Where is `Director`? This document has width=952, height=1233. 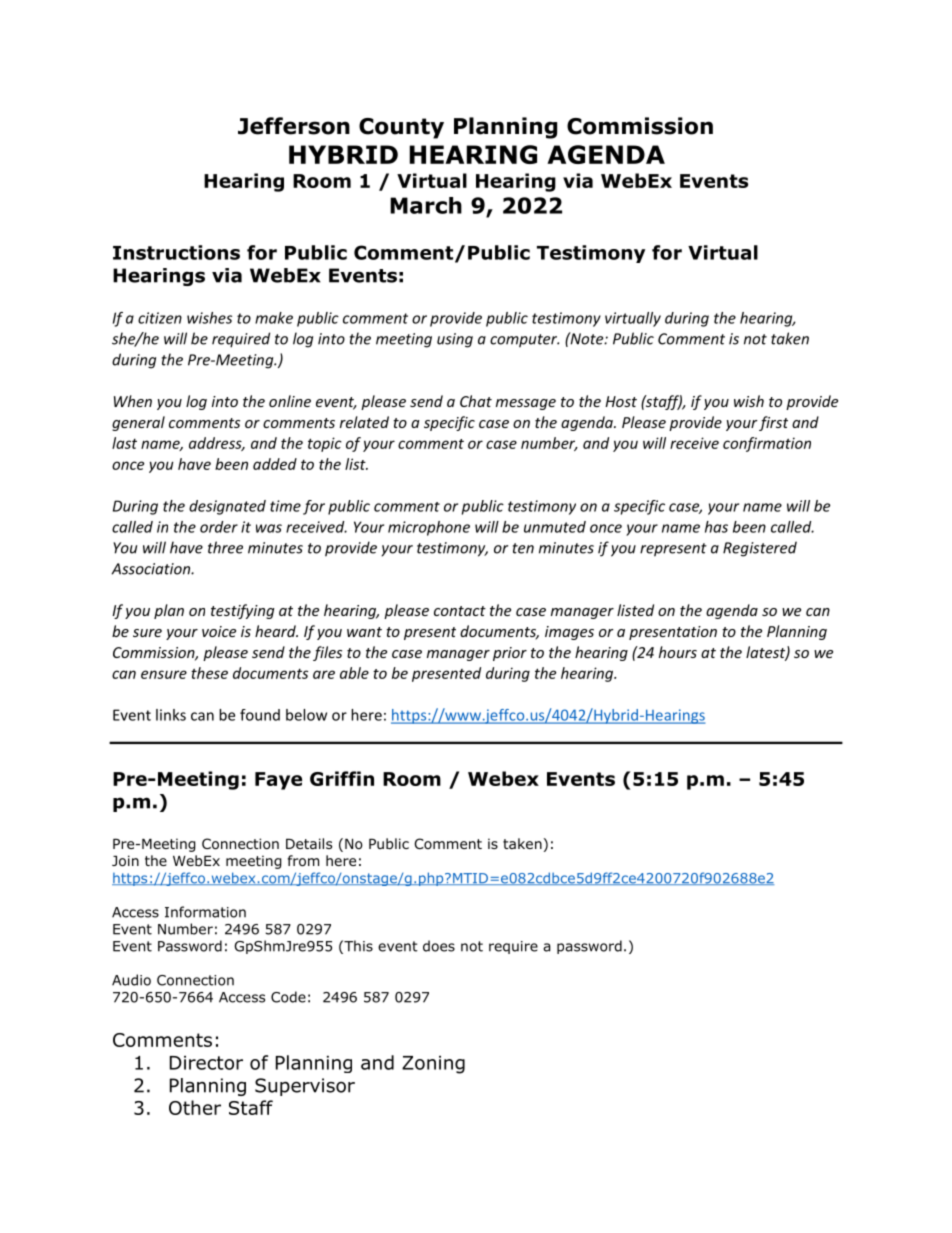
Director is located at coordinates (206, 1063).
